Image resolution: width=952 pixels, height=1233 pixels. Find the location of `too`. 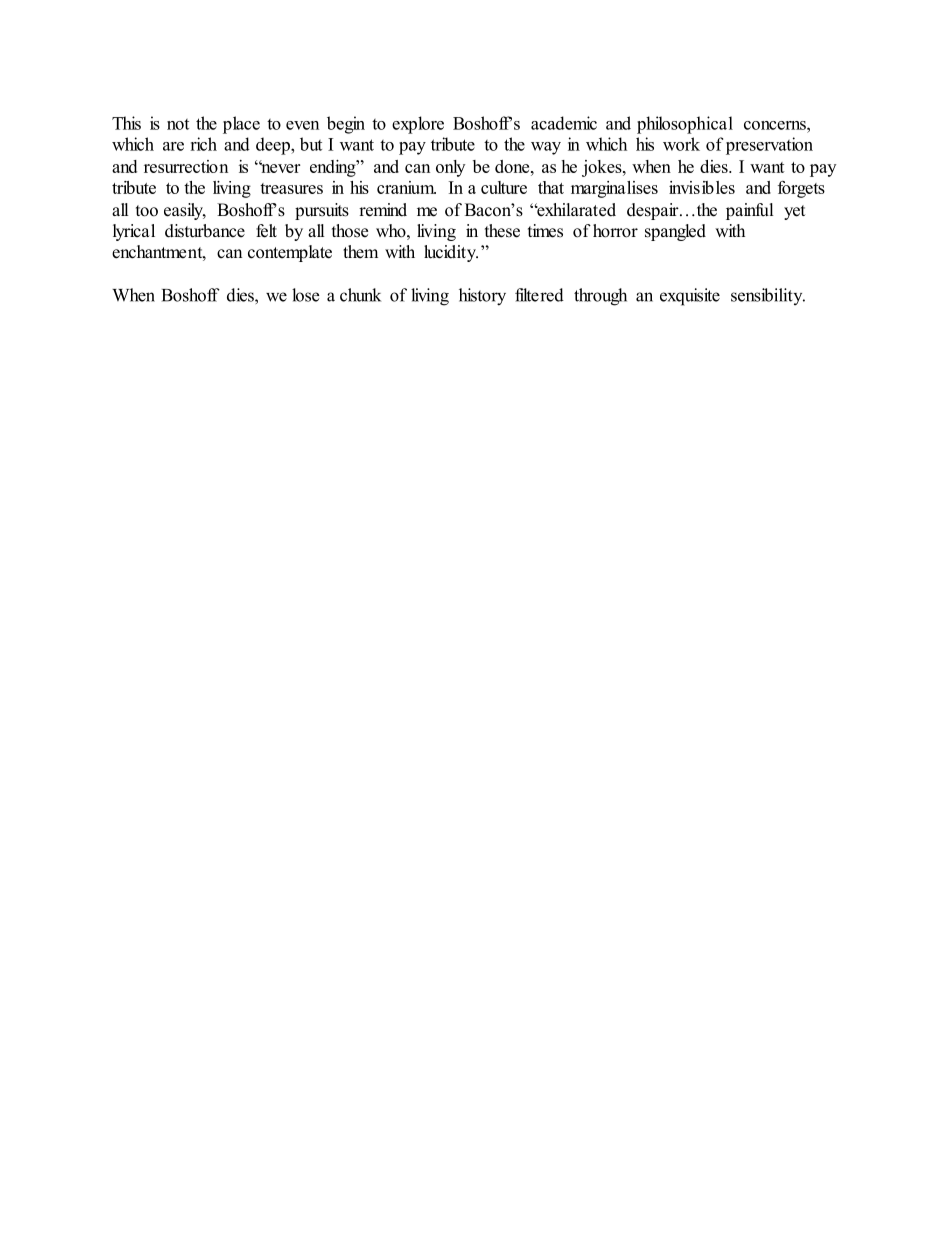

too is located at coordinates (147, 211).
